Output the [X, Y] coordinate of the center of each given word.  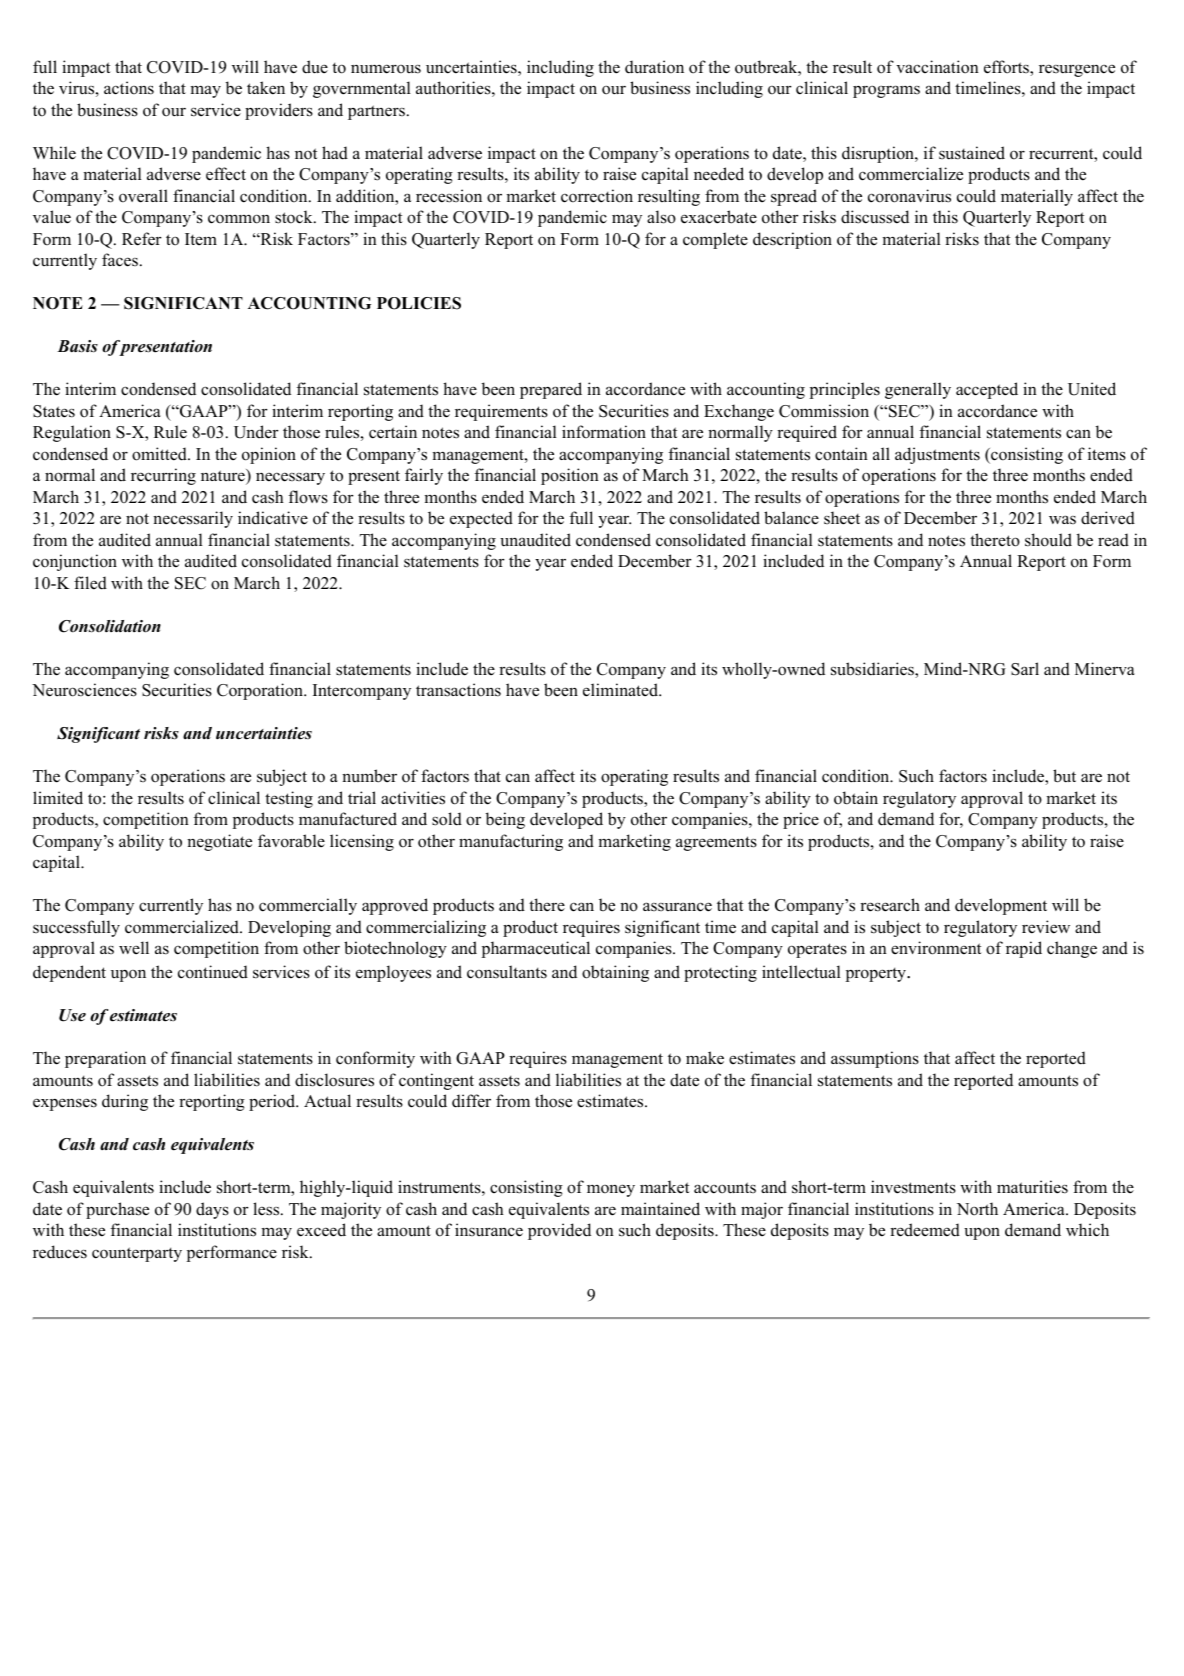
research [890, 905]
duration [654, 67]
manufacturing [511, 842]
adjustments [937, 455]
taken [266, 88]
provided [559, 1231]
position [570, 476]
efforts [1007, 68]
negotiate [219, 842]
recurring [163, 476]
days [212, 1210]
